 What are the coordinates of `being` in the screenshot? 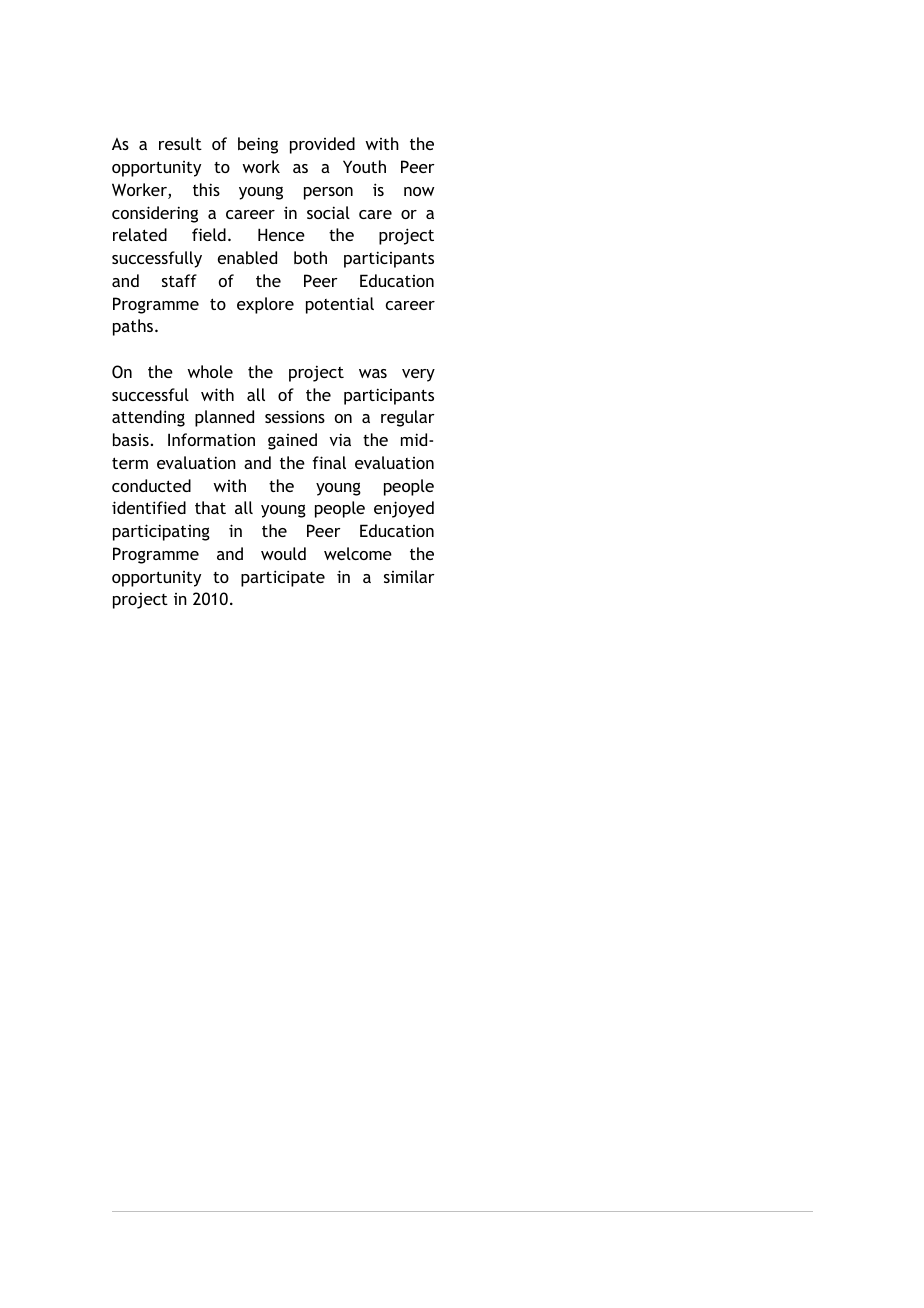 It's located at (258, 145).
